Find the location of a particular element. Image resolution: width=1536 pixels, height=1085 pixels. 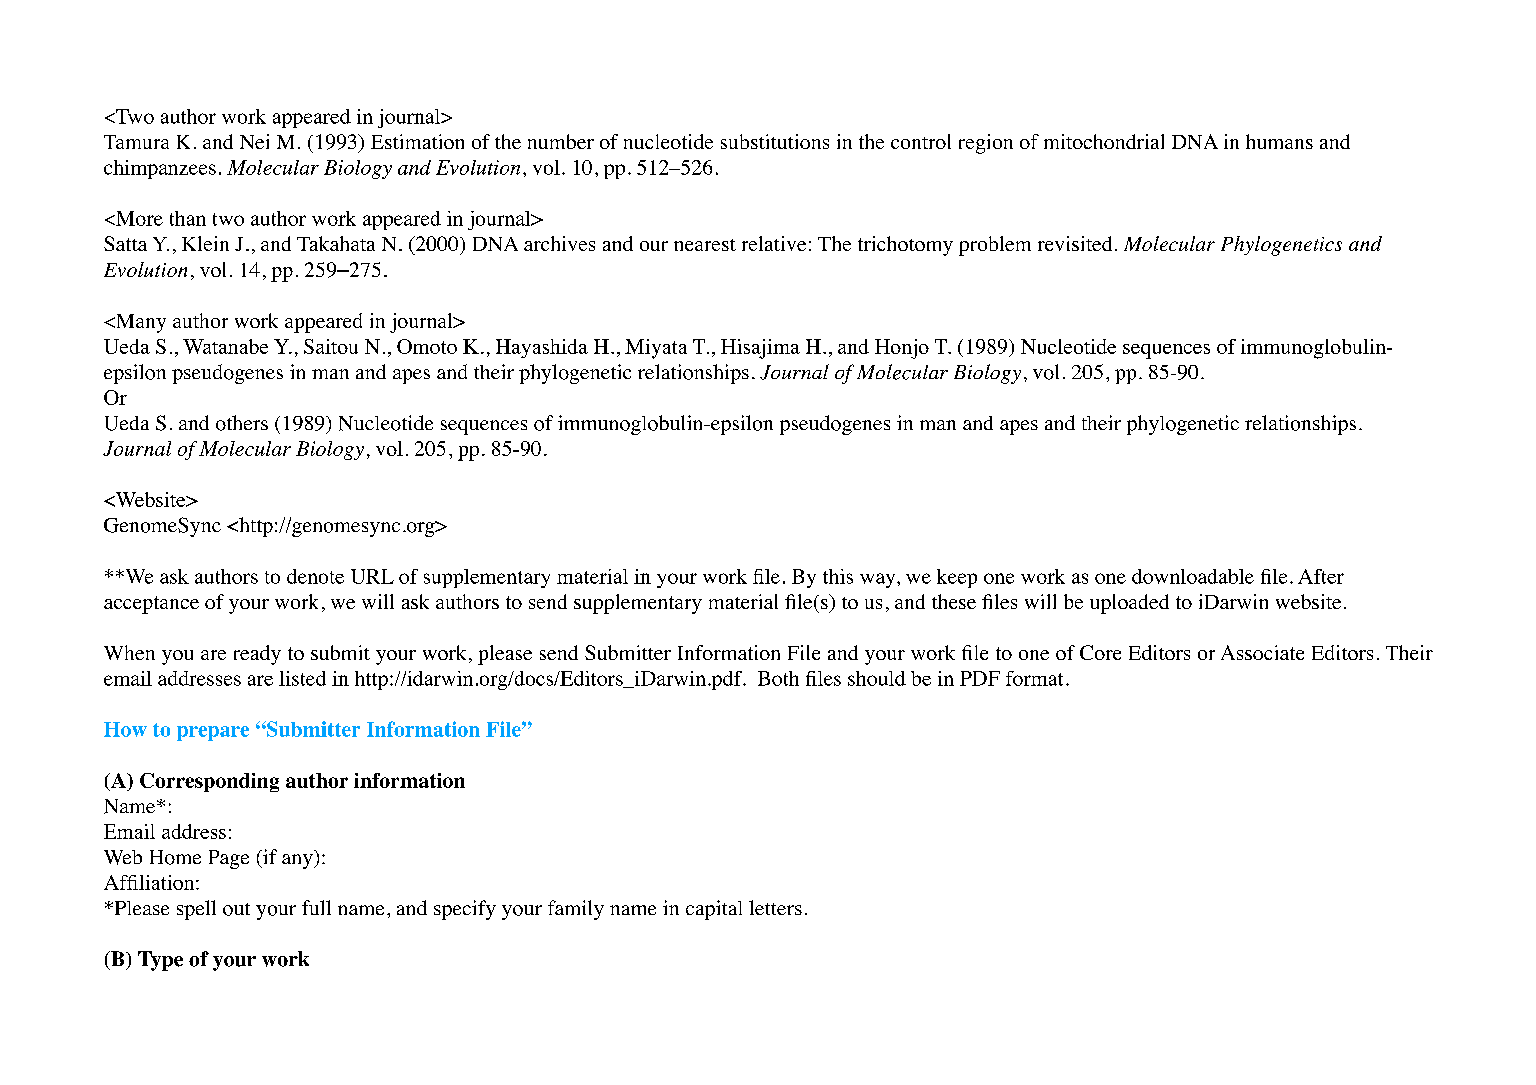

out is located at coordinates (236, 909).
